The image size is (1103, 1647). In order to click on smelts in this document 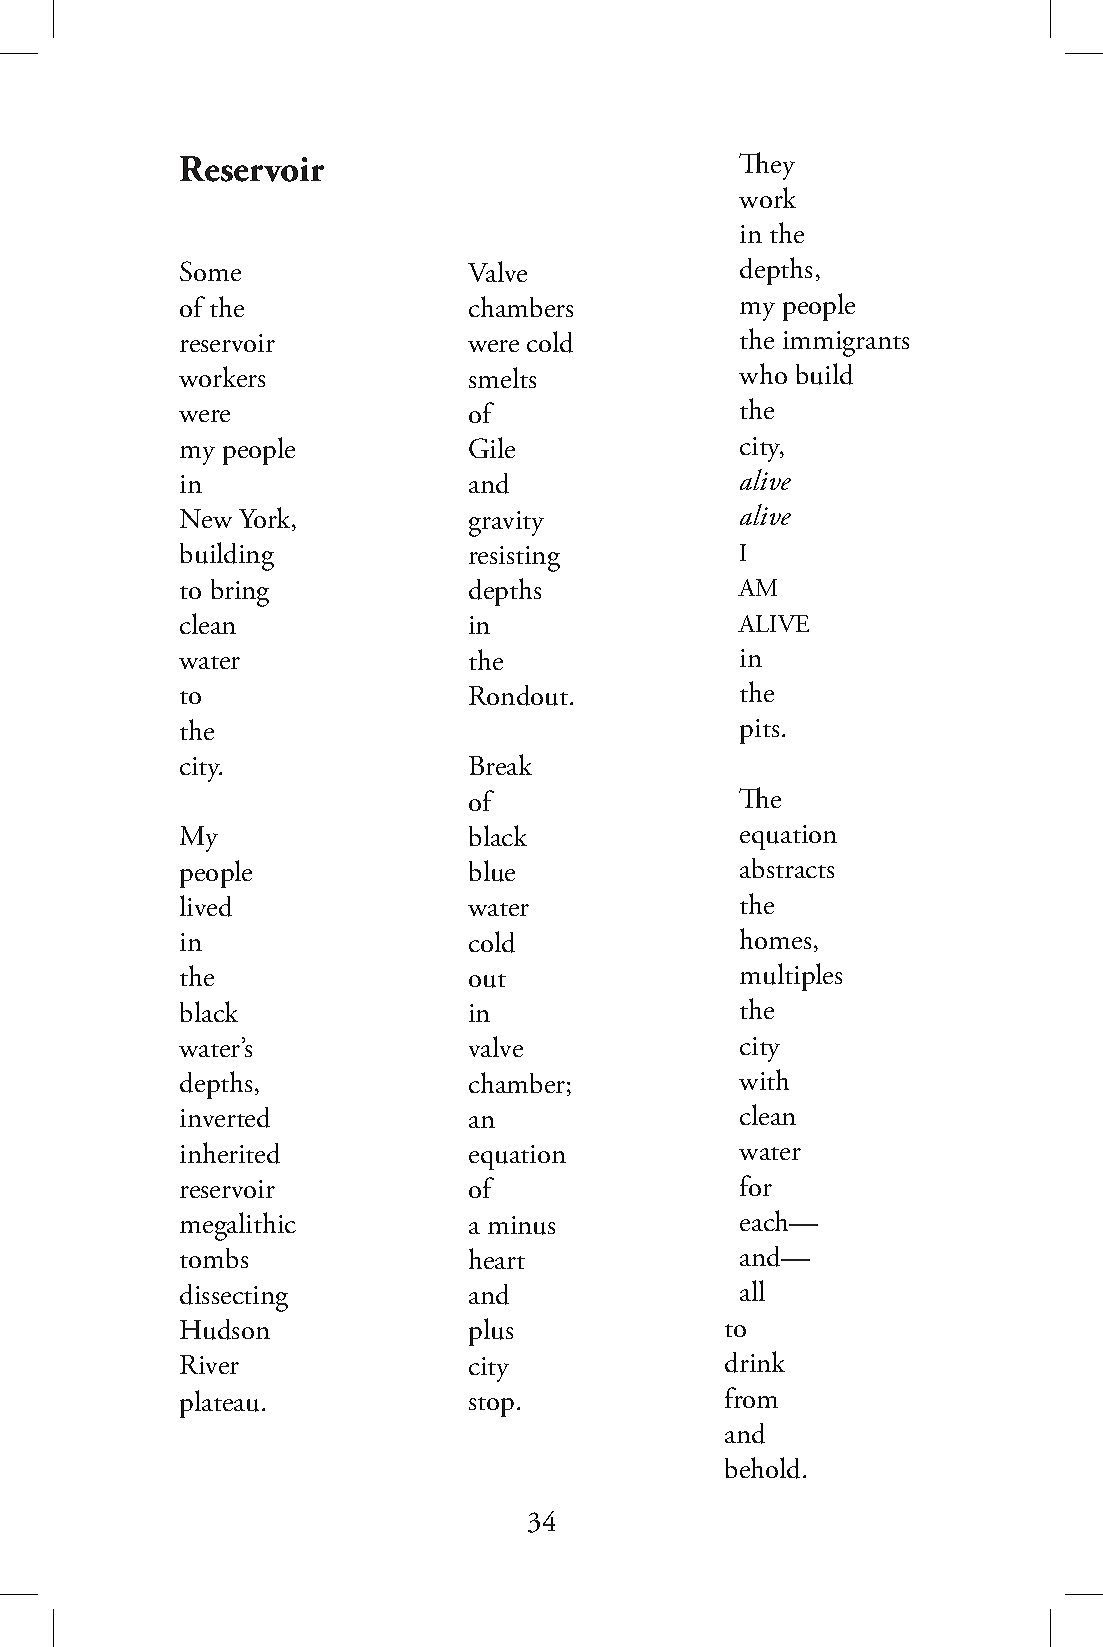, I will do `click(502, 377)`.
